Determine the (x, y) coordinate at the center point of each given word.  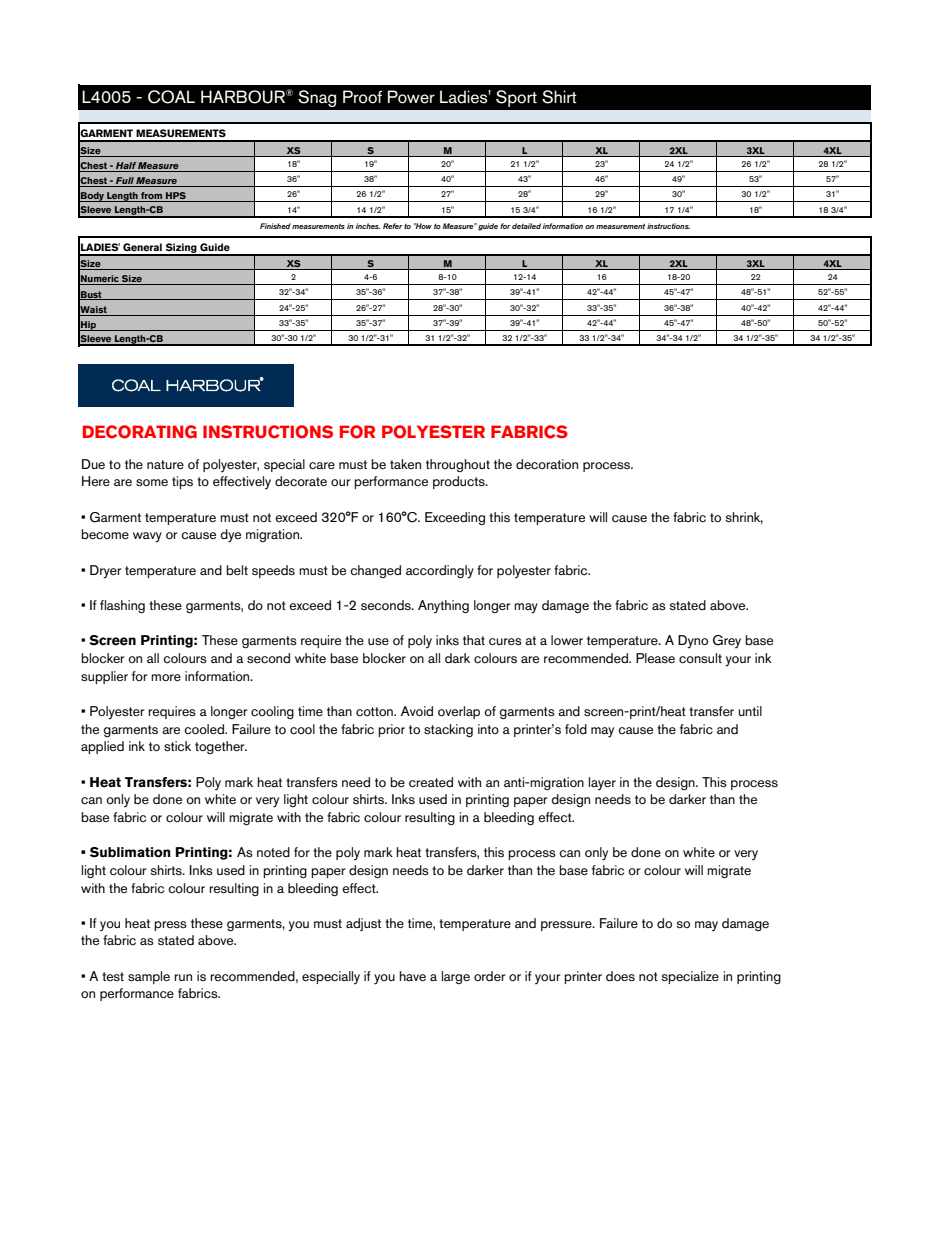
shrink (744, 518)
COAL (171, 97)
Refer (393, 226)
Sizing (181, 249)
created (431, 782)
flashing (122, 606)
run (183, 977)
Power (411, 97)
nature (165, 464)
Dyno (693, 642)
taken (405, 464)
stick (177, 746)
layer (602, 783)
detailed (526, 226)
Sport (516, 98)
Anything (443, 606)
